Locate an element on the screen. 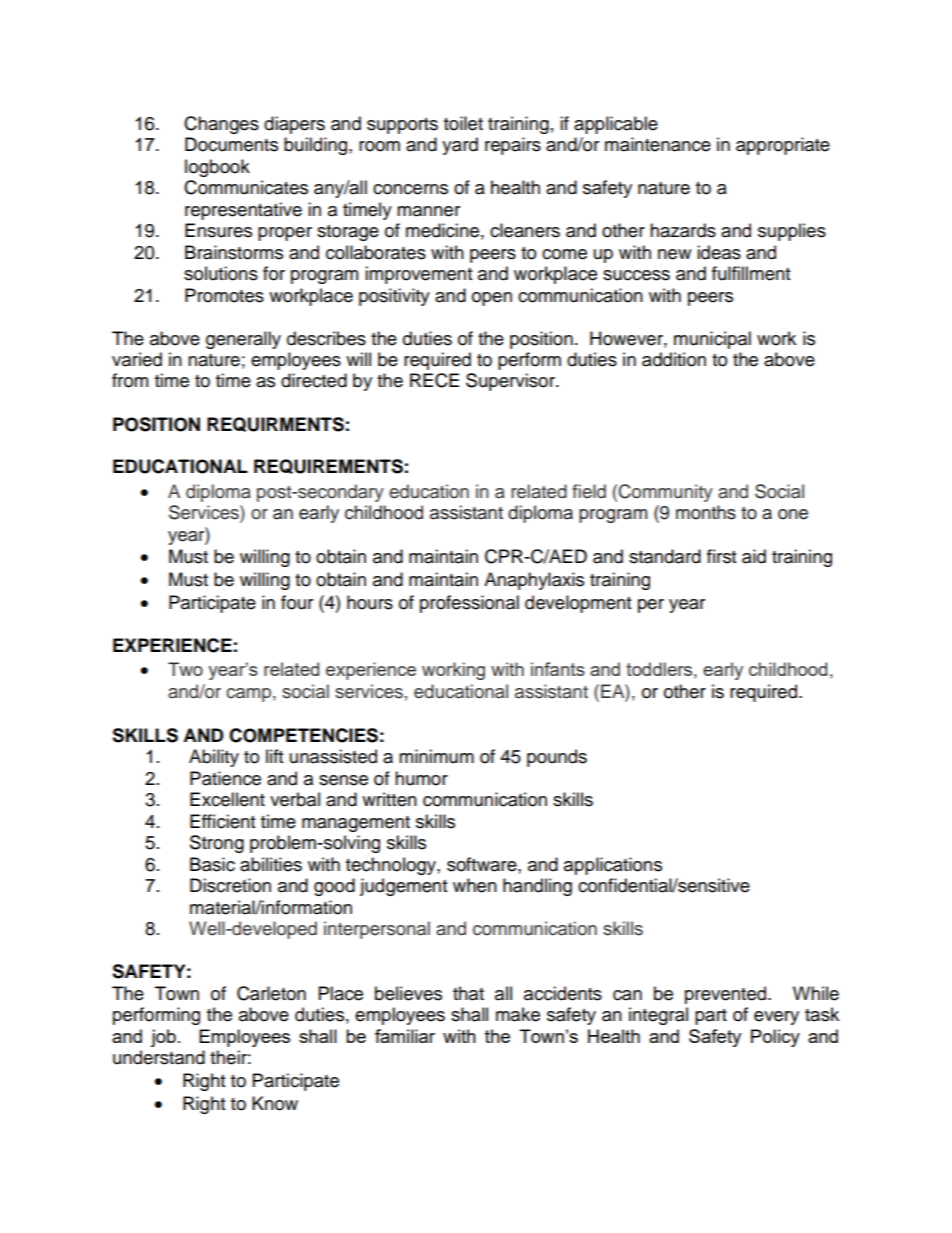  Policy is located at coordinates (775, 1038).
